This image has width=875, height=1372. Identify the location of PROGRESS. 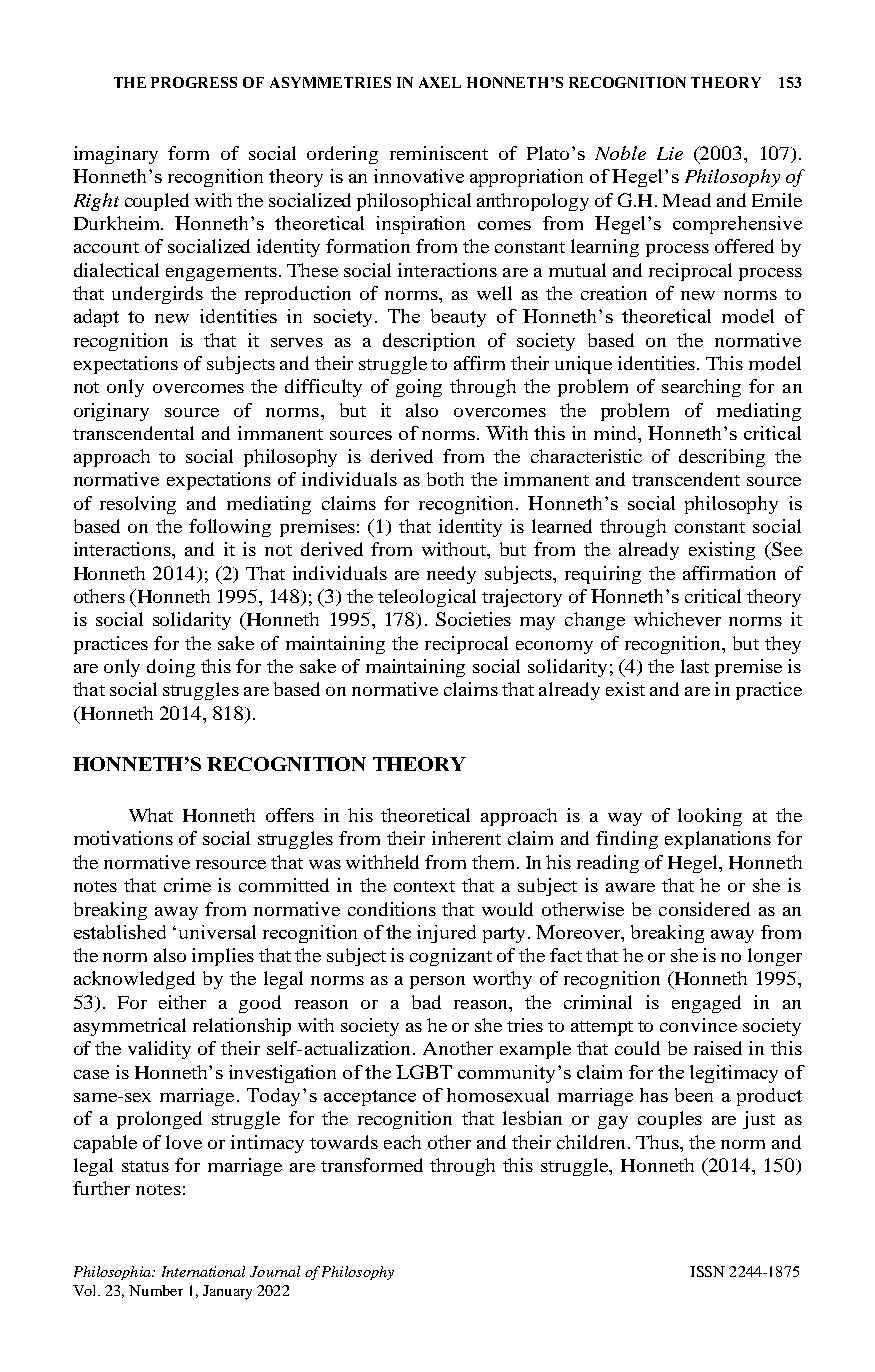
(194, 82).
